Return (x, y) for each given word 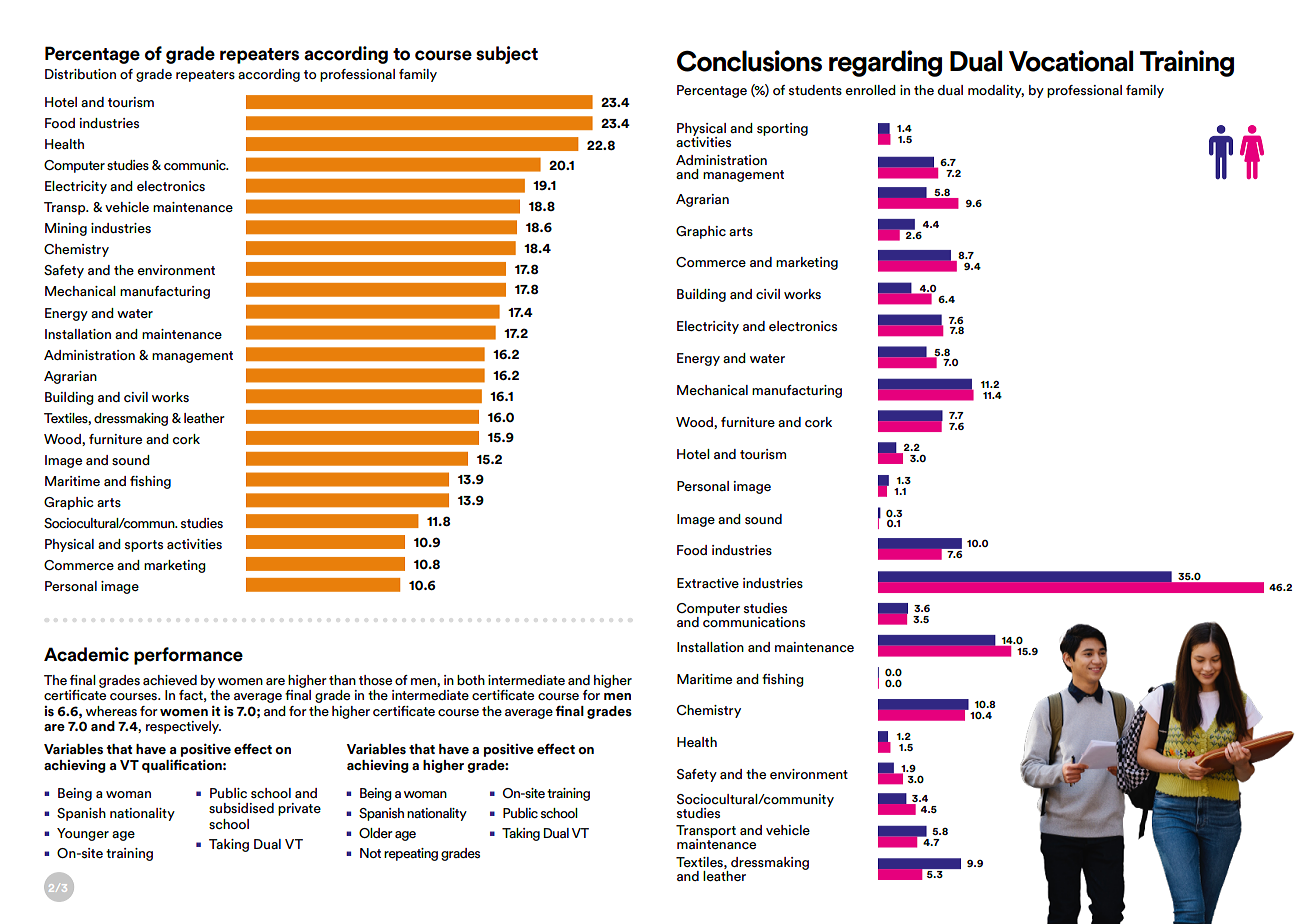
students (815, 90)
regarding (885, 63)
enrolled (871, 90)
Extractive (708, 583)
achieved (170, 680)
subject (507, 55)
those (375, 680)
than (342, 680)
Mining (66, 229)
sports (144, 546)
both (471, 680)
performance (188, 656)
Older (376, 833)
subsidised (241, 808)
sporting (782, 129)
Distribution (80, 74)
